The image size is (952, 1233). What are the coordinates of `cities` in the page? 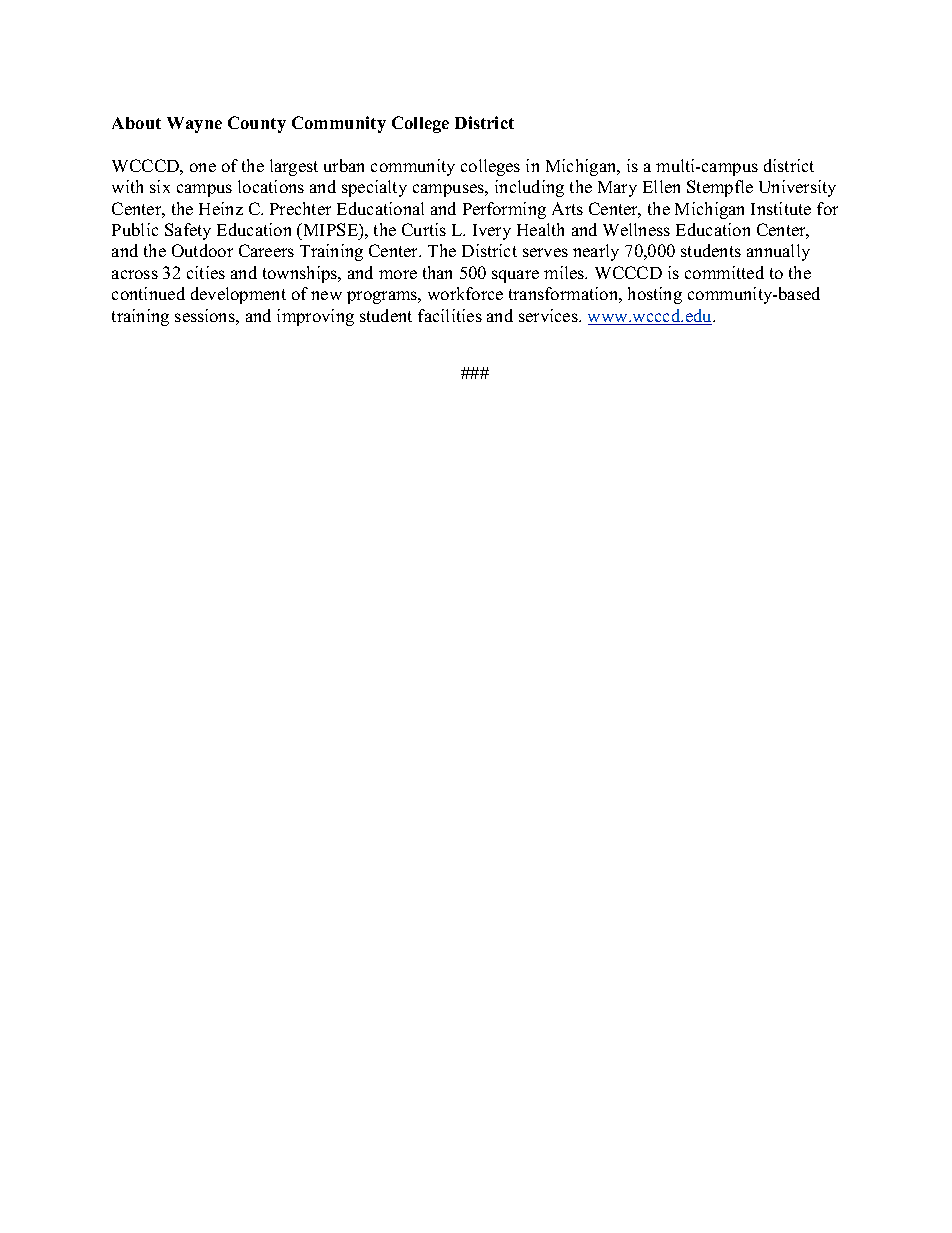 It's located at (206, 272).
